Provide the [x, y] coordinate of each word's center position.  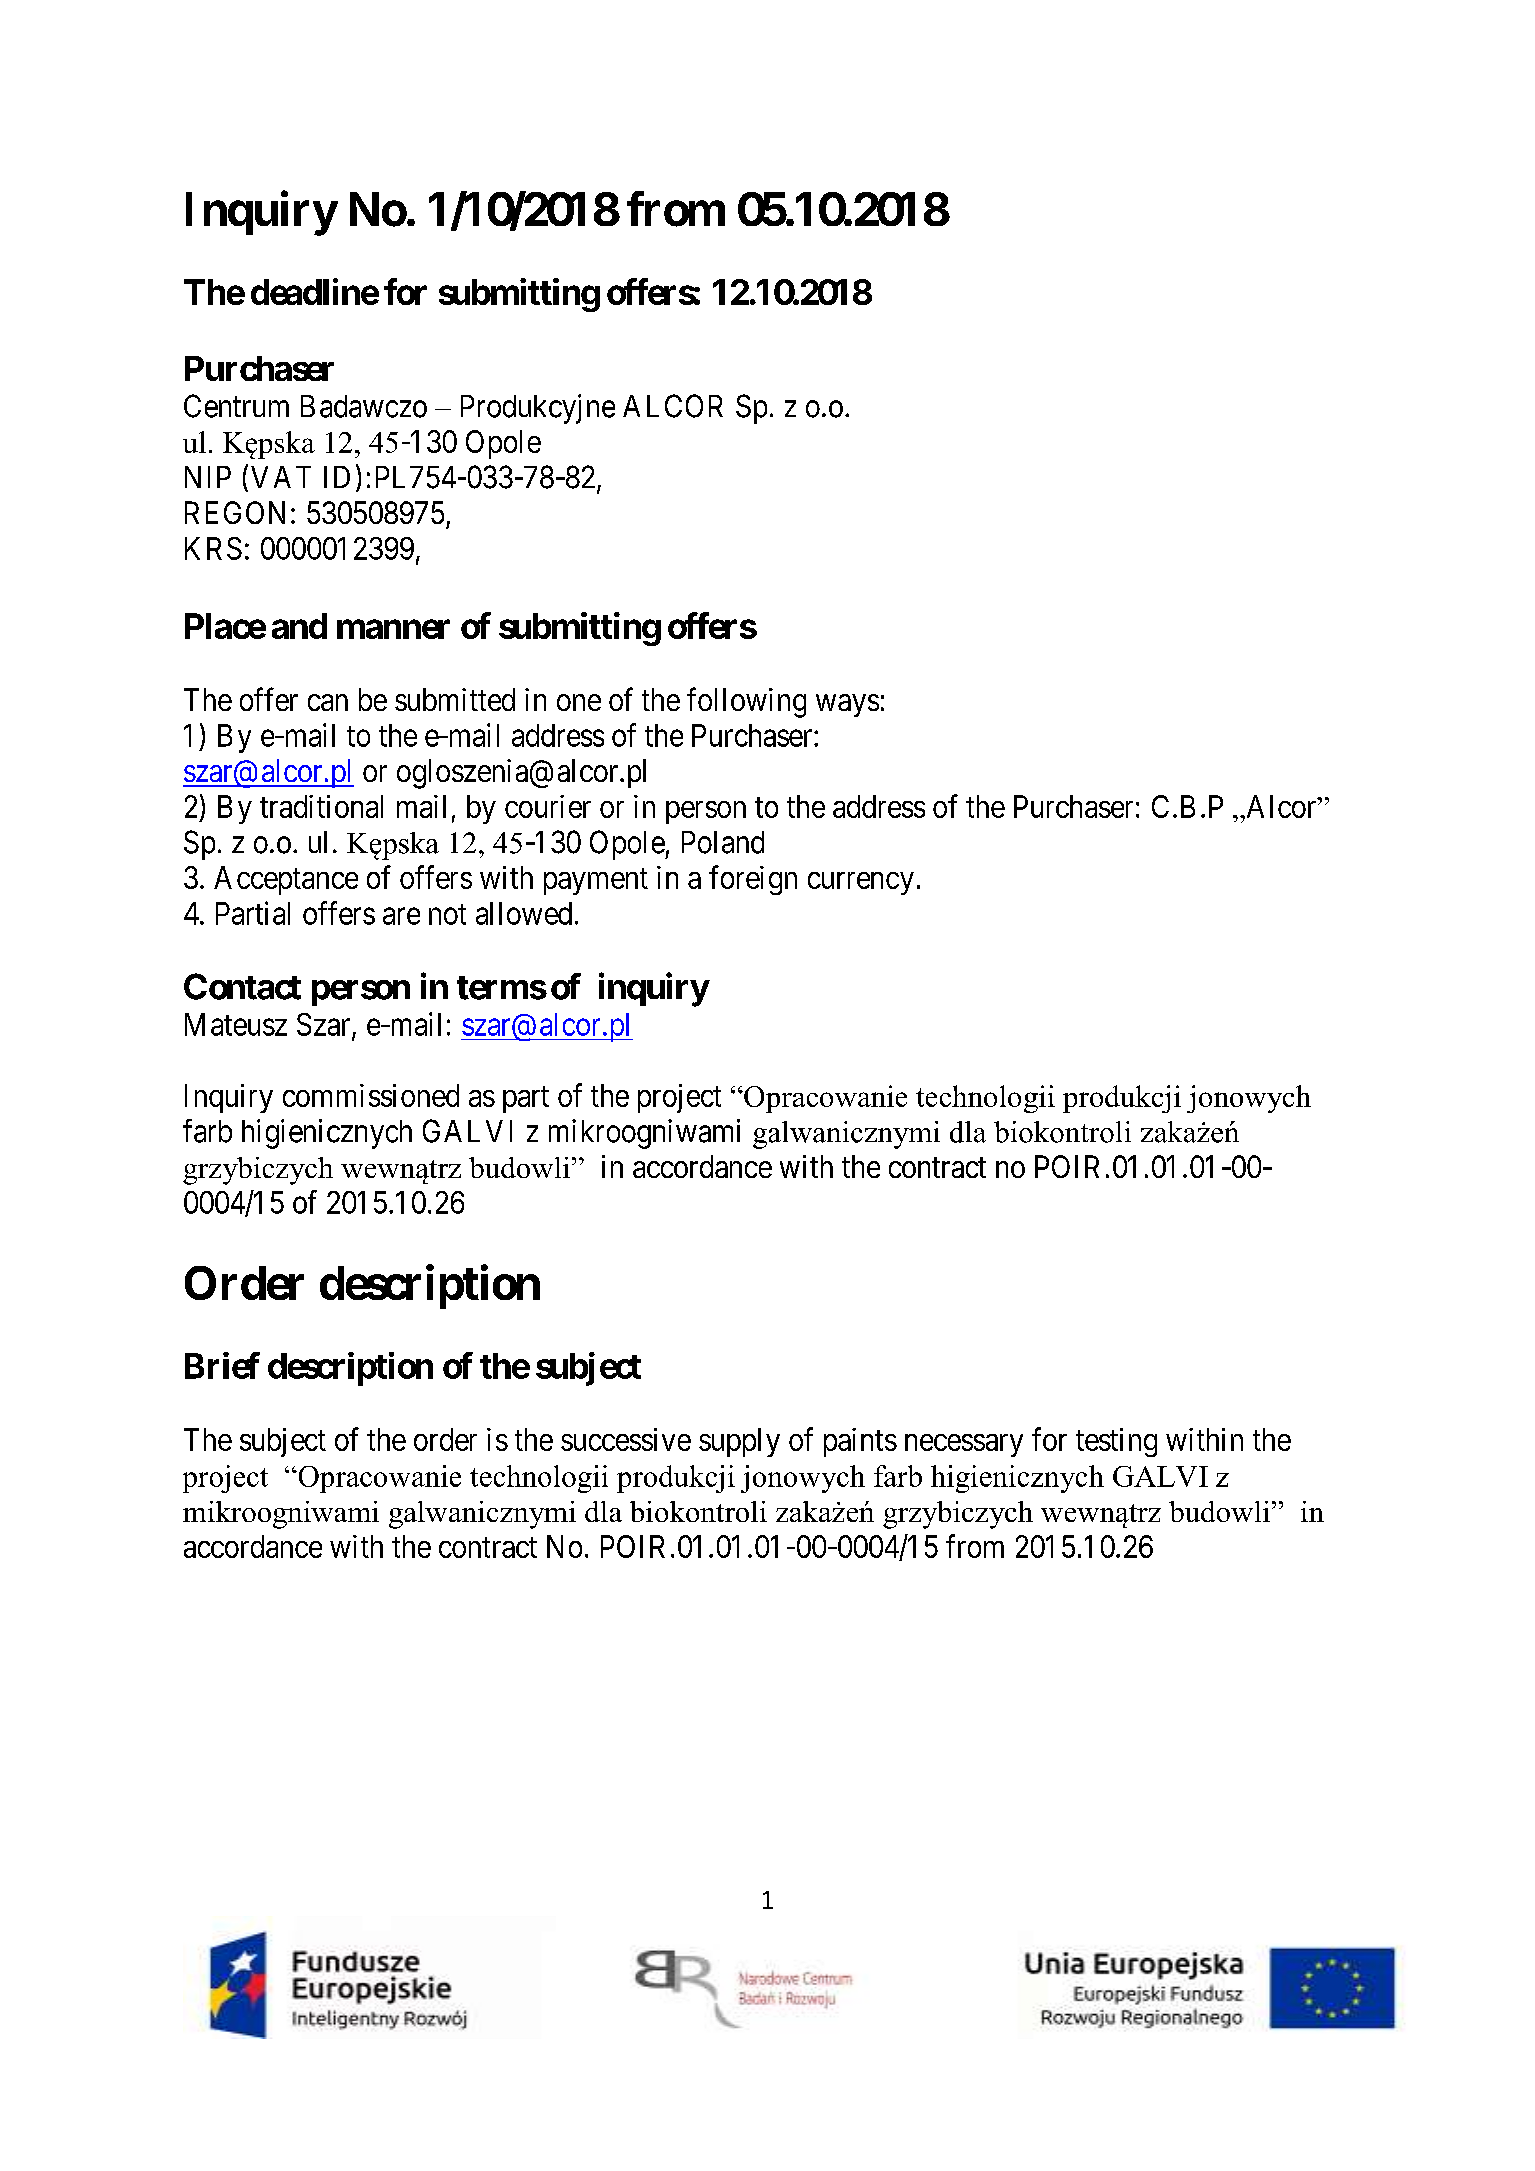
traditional [321, 806]
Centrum [236, 406]
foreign [753, 880]
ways [847, 705]
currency [861, 883]
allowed [524, 913]
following [746, 702]
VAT [281, 477]
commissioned [371, 1095]
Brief [222, 1365]
